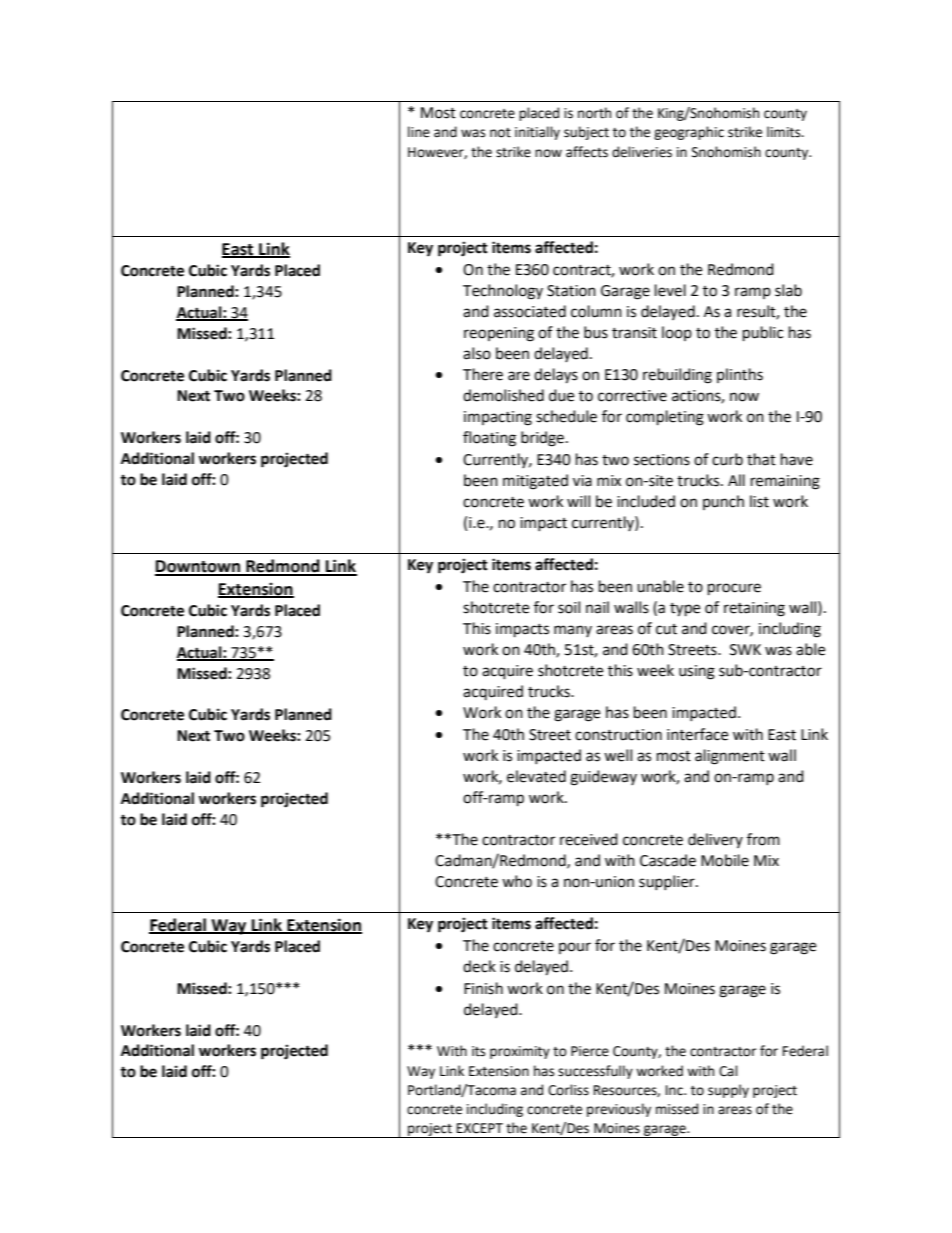  What do you see at coordinates (480, 1128) in the screenshot?
I see `EXCEPT` at bounding box center [480, 1128].
